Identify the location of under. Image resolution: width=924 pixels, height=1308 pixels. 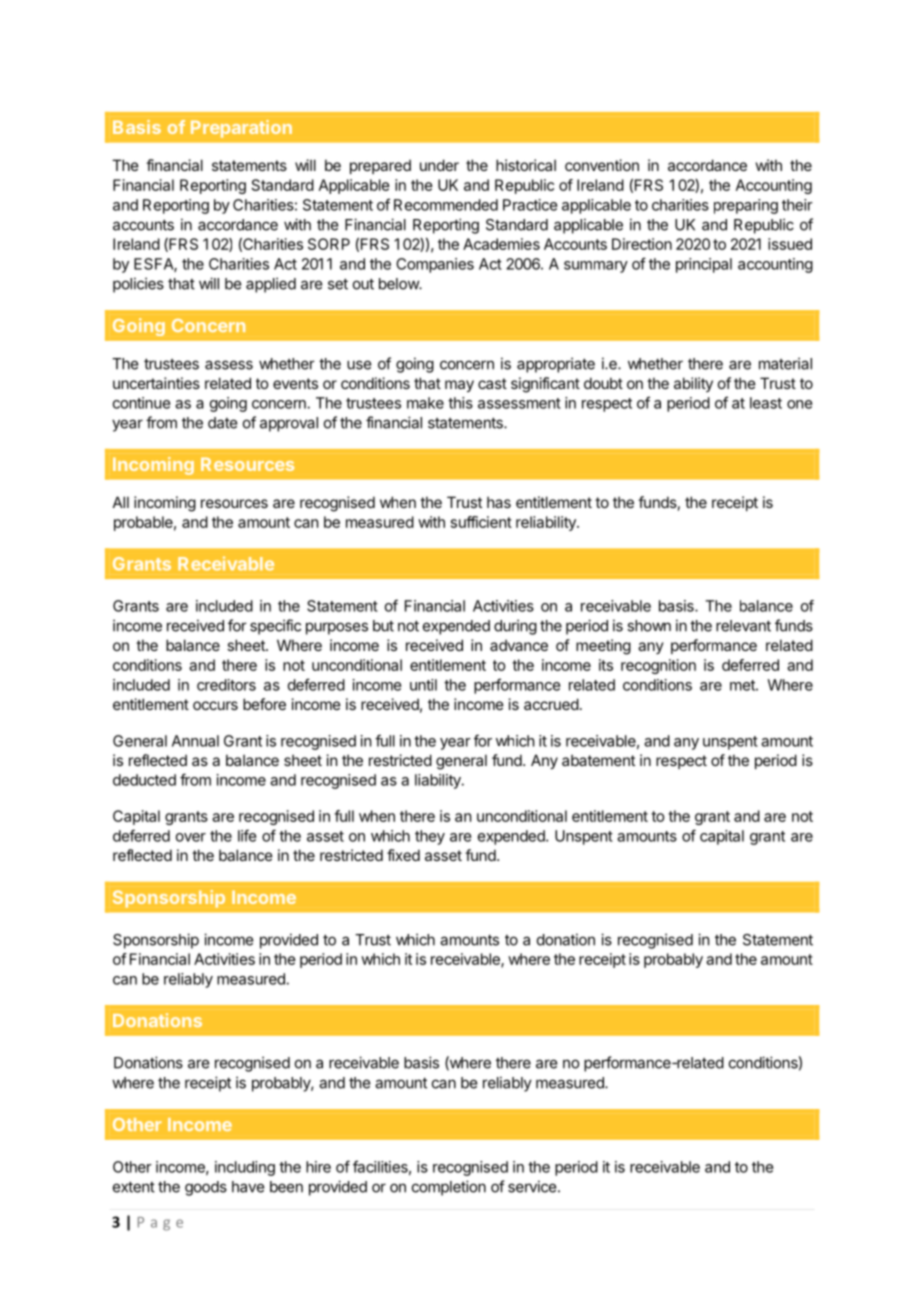
(439, 165).
